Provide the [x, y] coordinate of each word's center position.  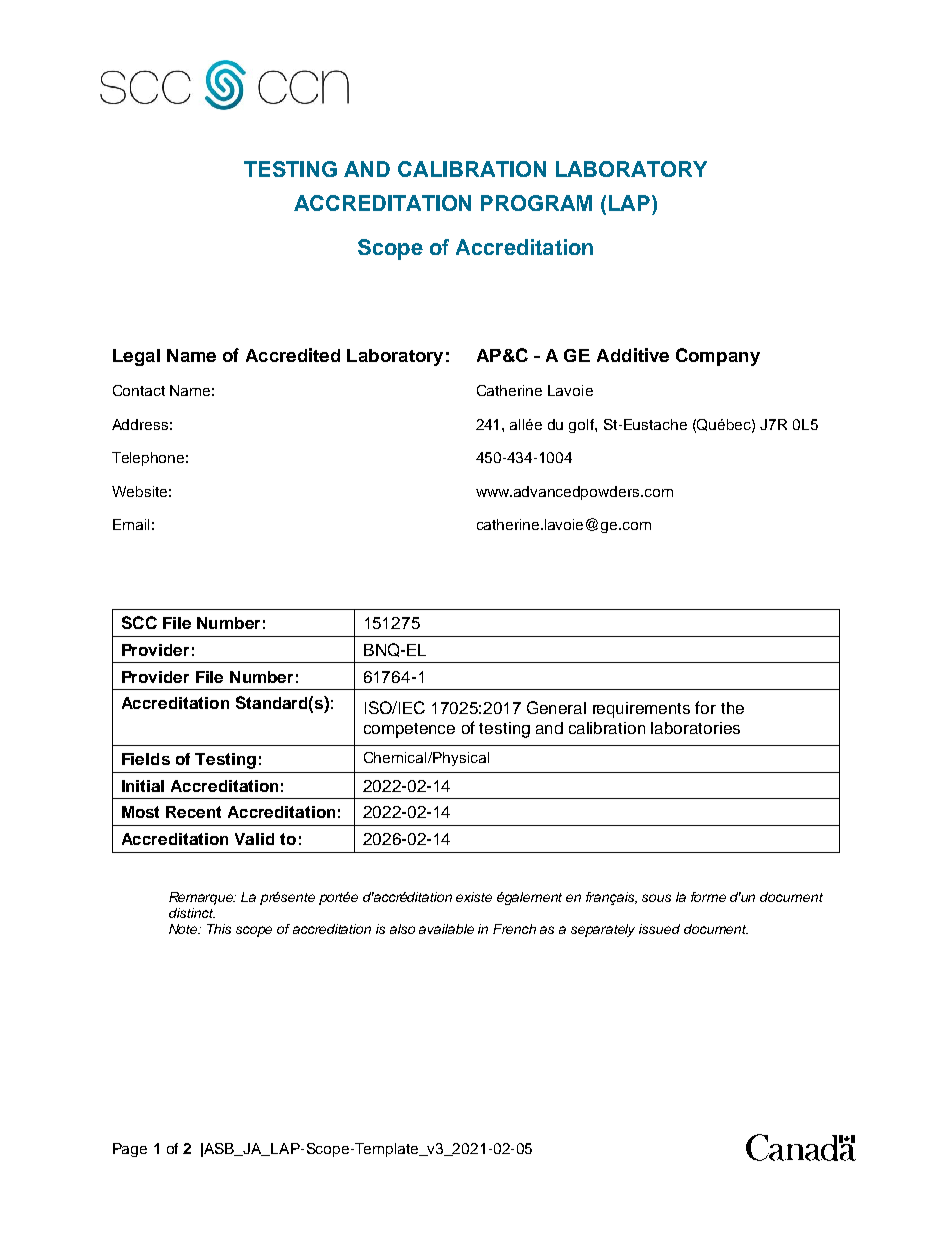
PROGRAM [536, 203]
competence [409, 730]
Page [130, 1150]
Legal [136, 357]
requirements [641, 710]
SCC [139, 622]
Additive [633, 355]
